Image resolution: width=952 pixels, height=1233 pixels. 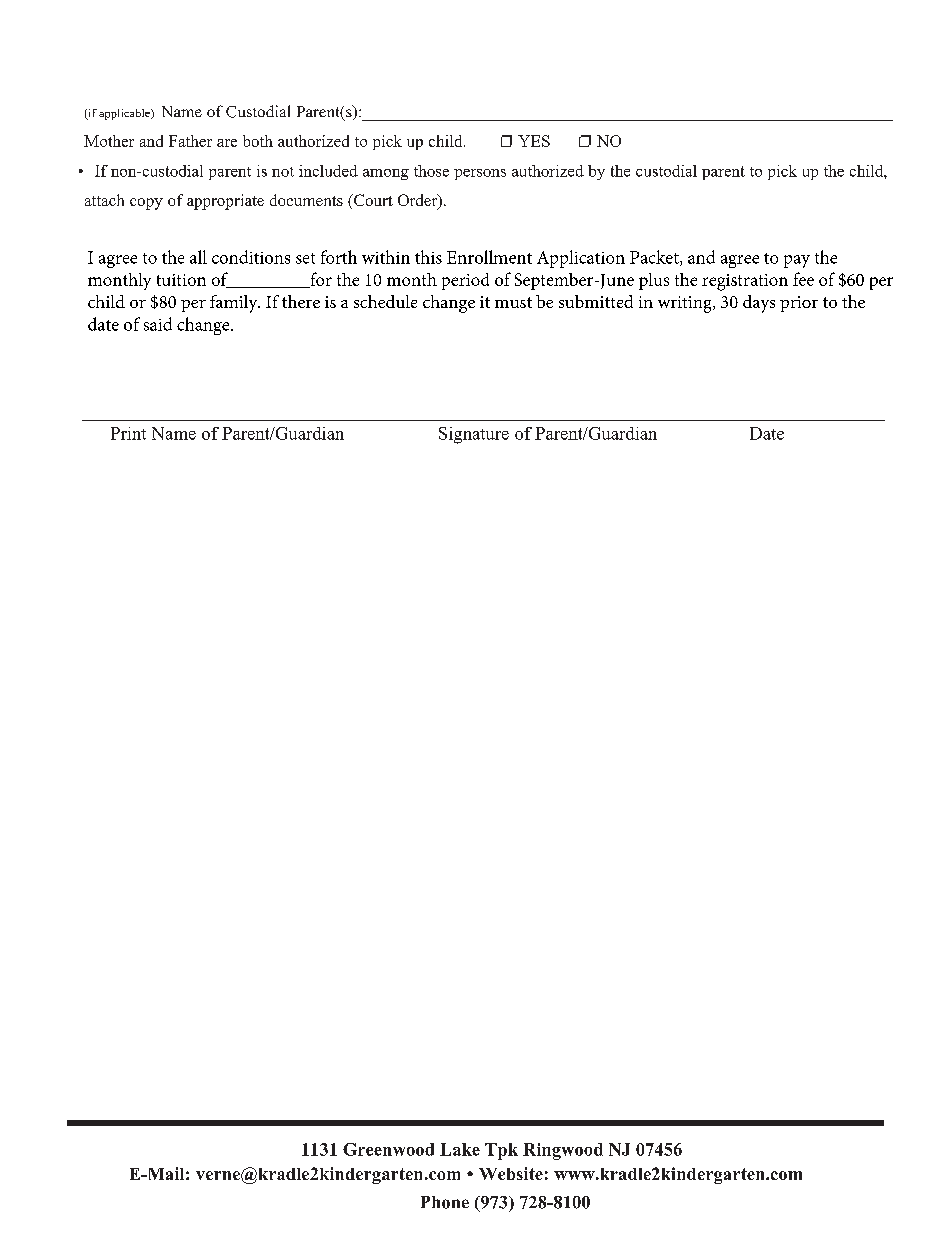 What do you see at coordinates (534, 141) in the screenshot?
I see `YES` at bounding box center [534, 141].
